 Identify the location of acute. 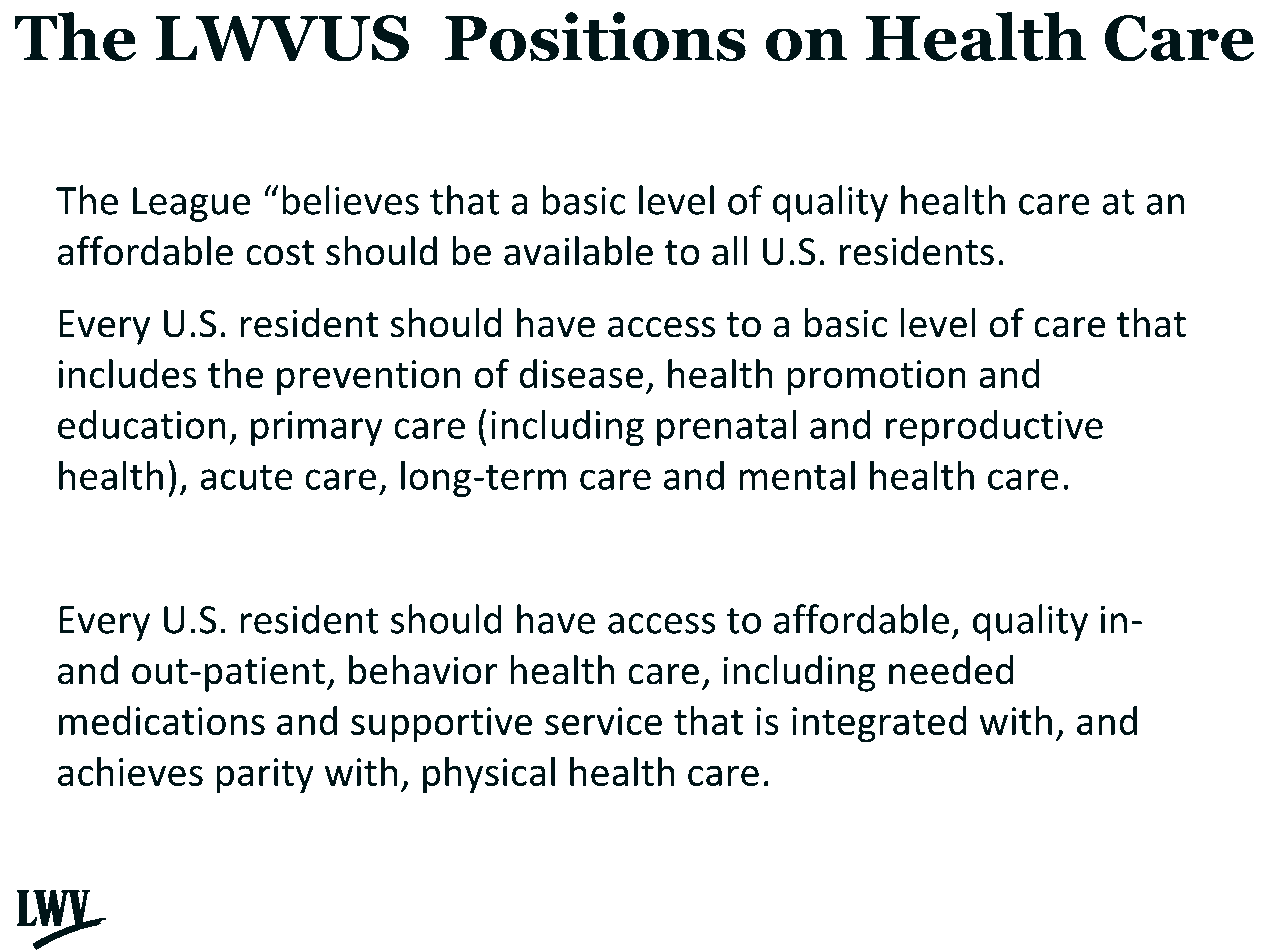
(246, 477).
